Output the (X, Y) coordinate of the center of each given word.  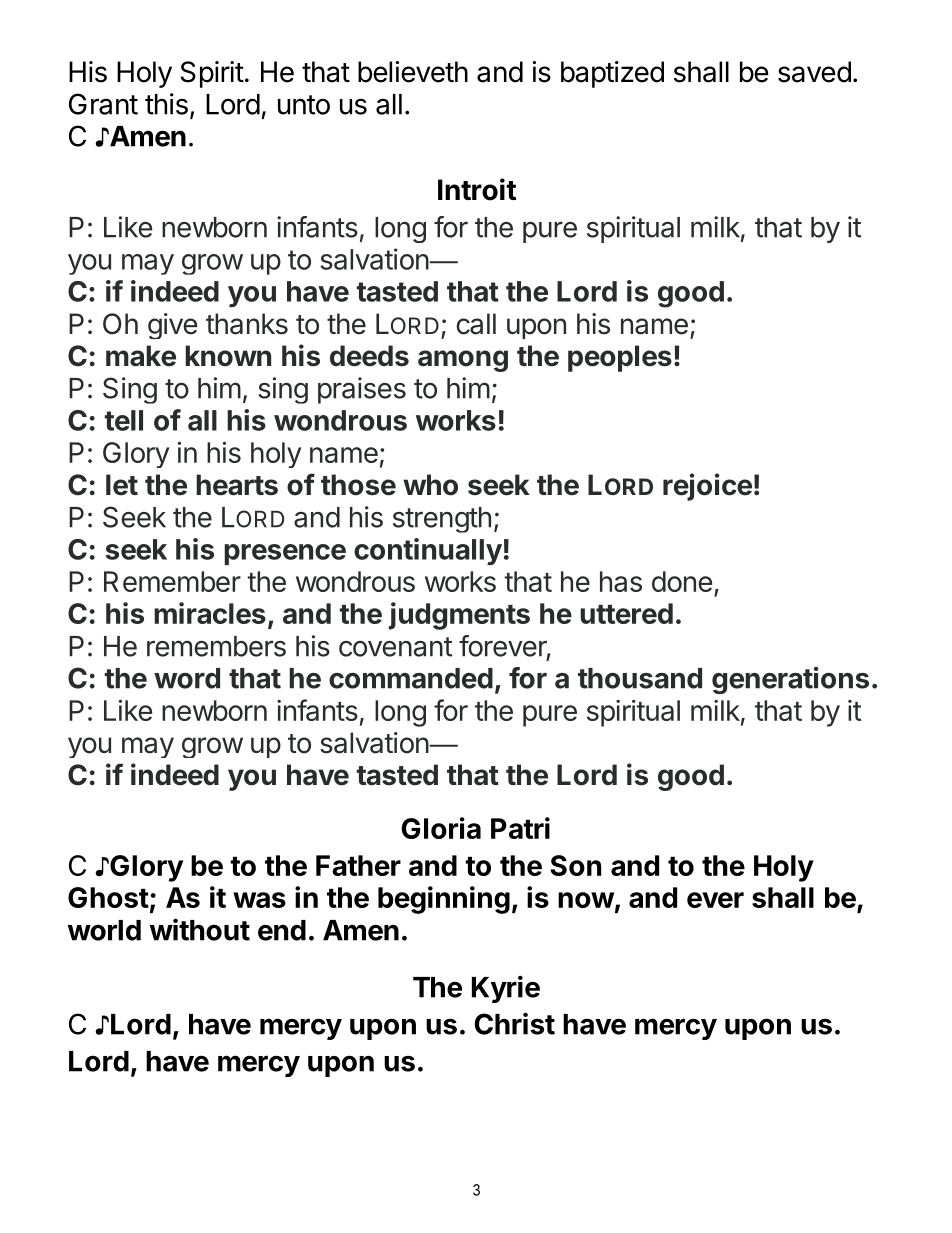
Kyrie (506, 989)
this (166, 104)
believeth (413, 72)
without (200, 929)
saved (814, 72)
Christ (515, 1023)
